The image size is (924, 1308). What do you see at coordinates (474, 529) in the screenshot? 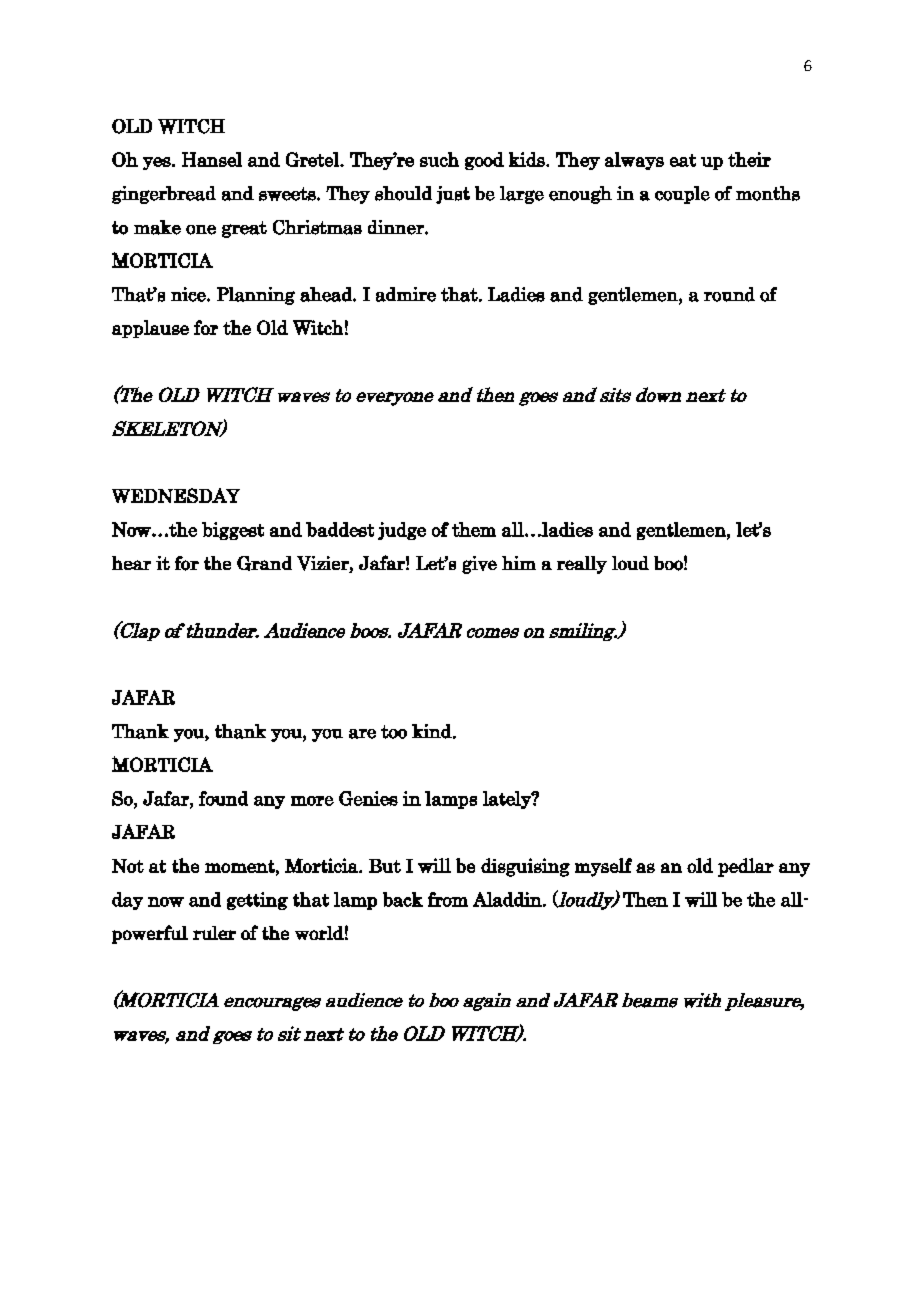
I see `them` at bounding box center [474, 529].
